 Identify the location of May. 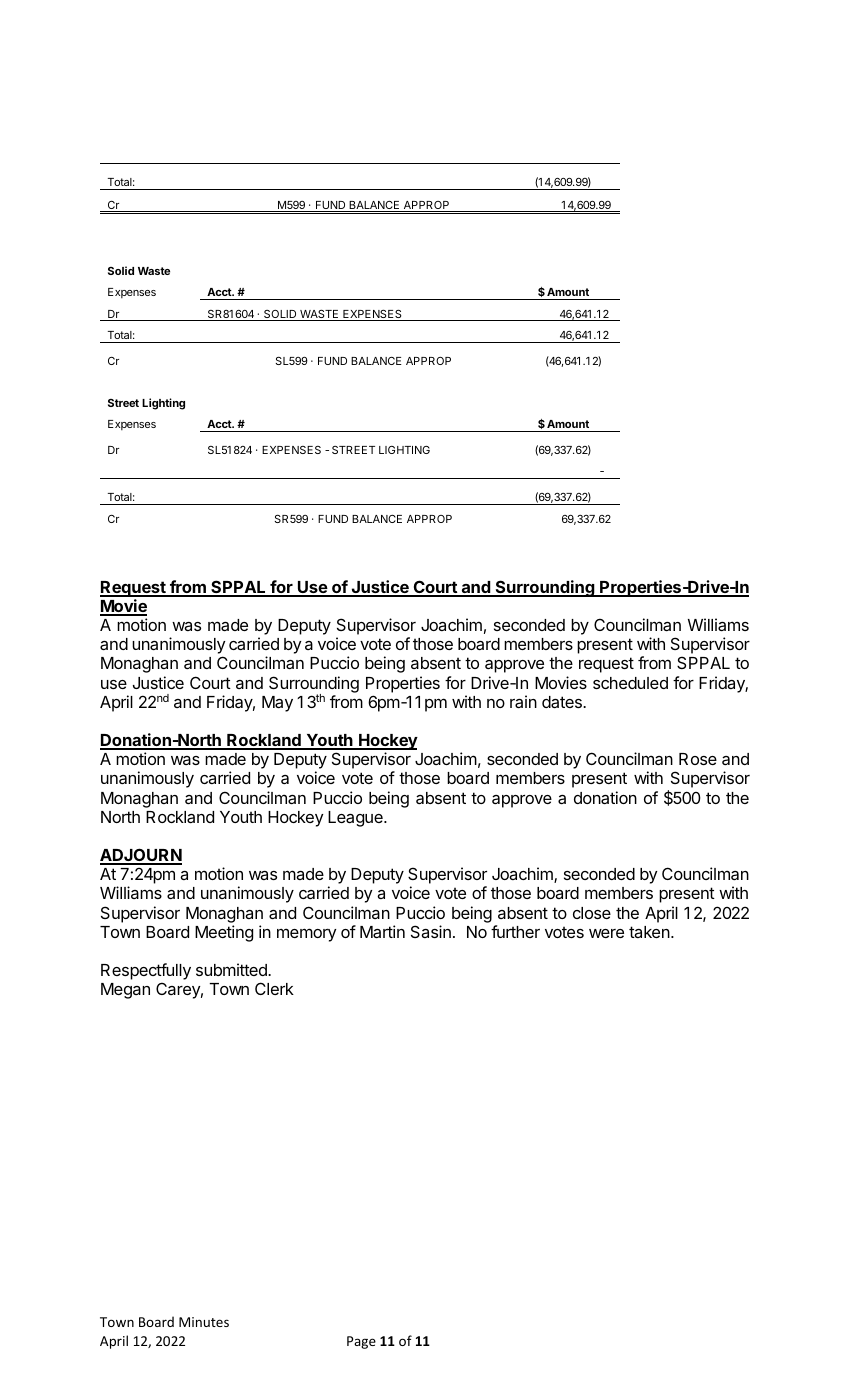
(277, 704).
